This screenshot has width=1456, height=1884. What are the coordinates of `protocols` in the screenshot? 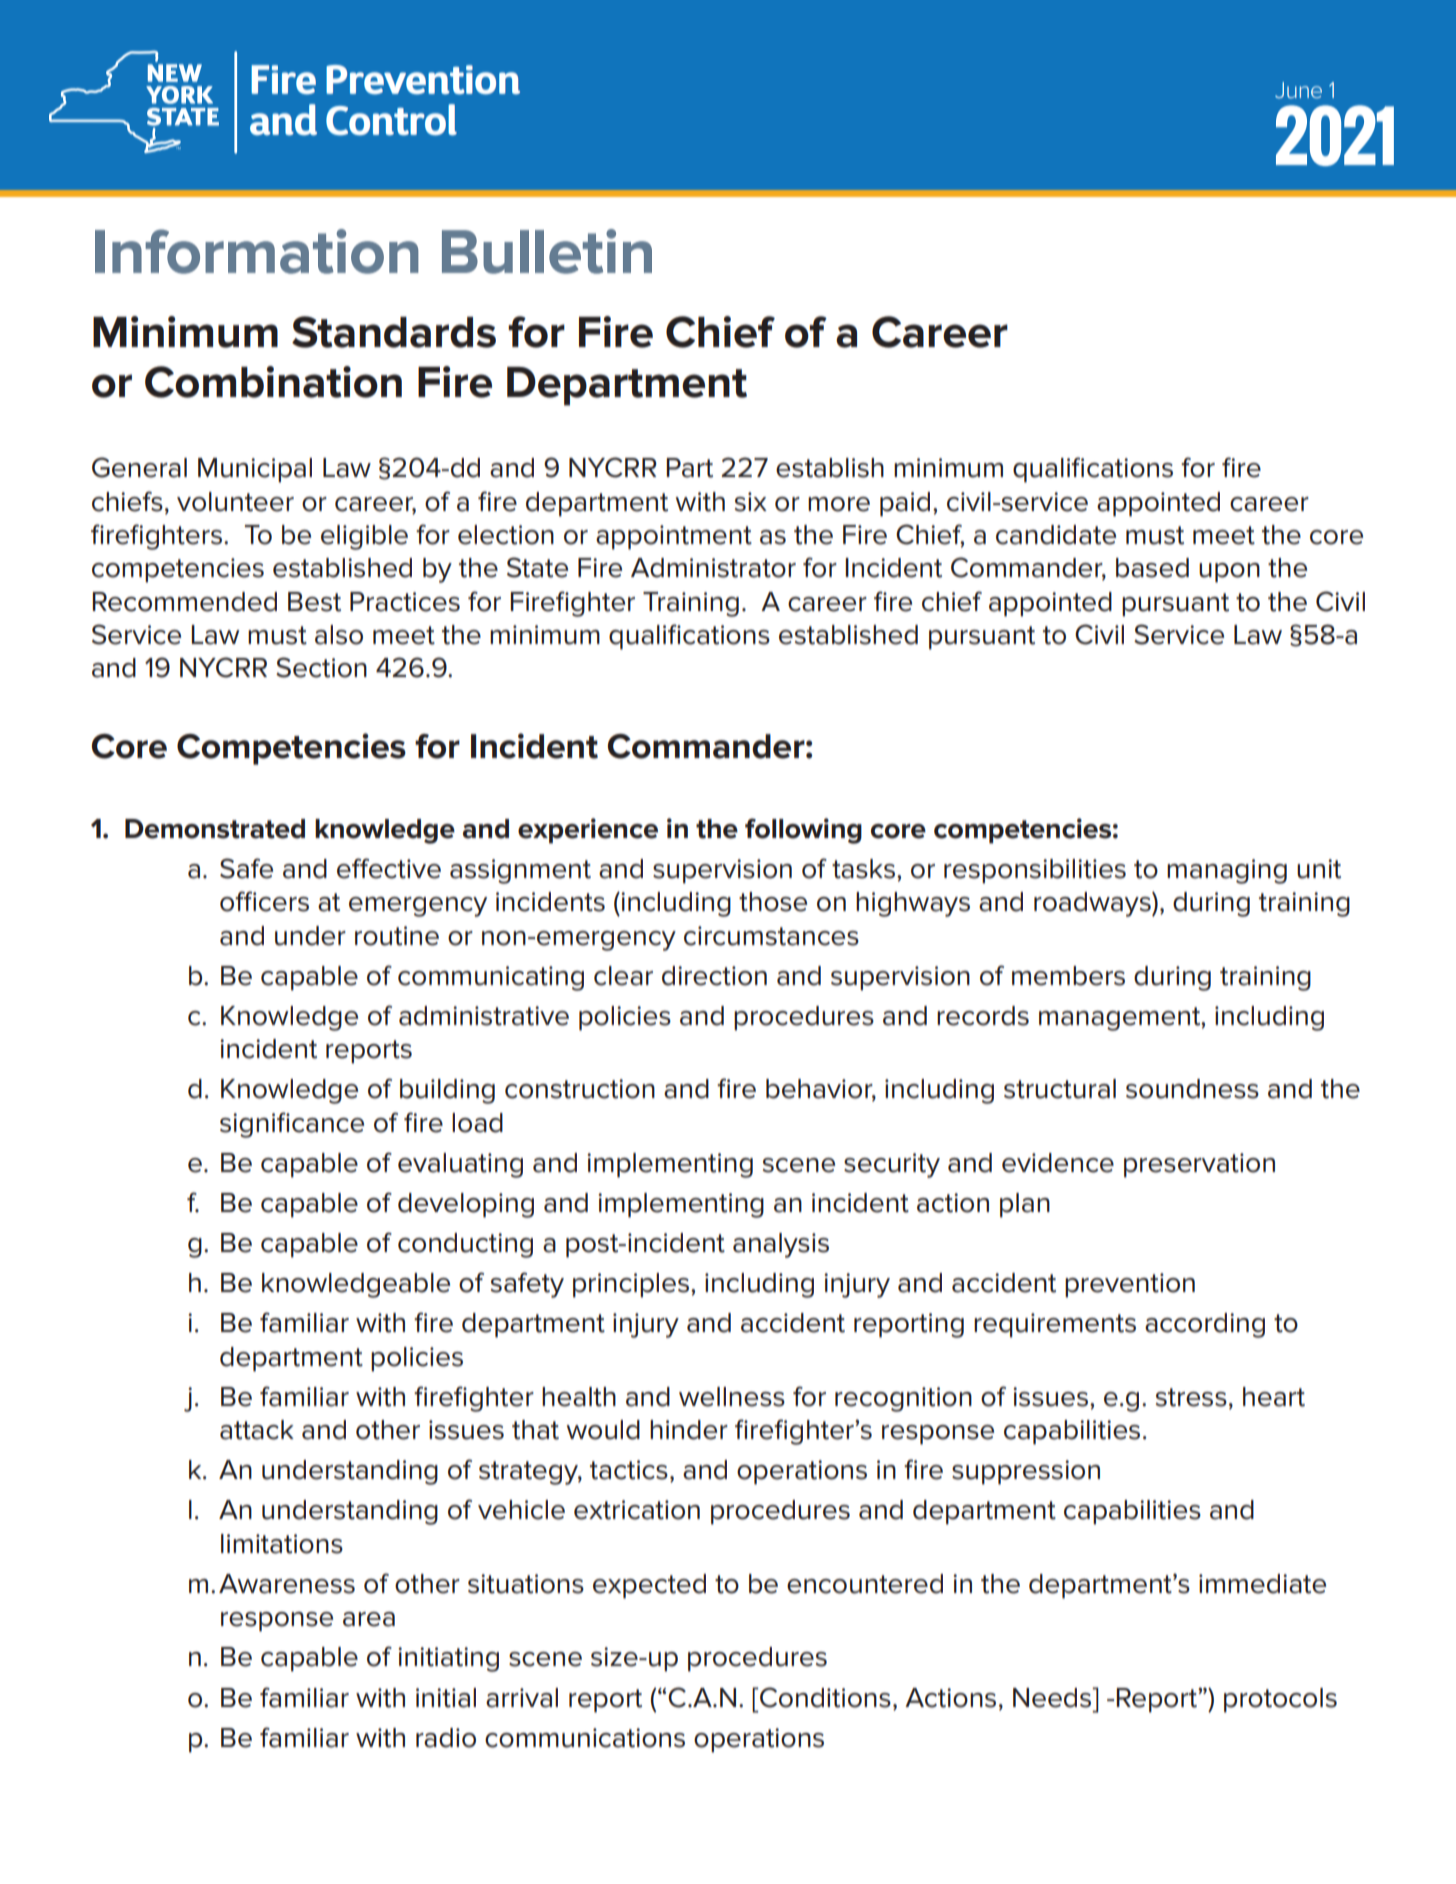 It's located at (1280, 1700).
